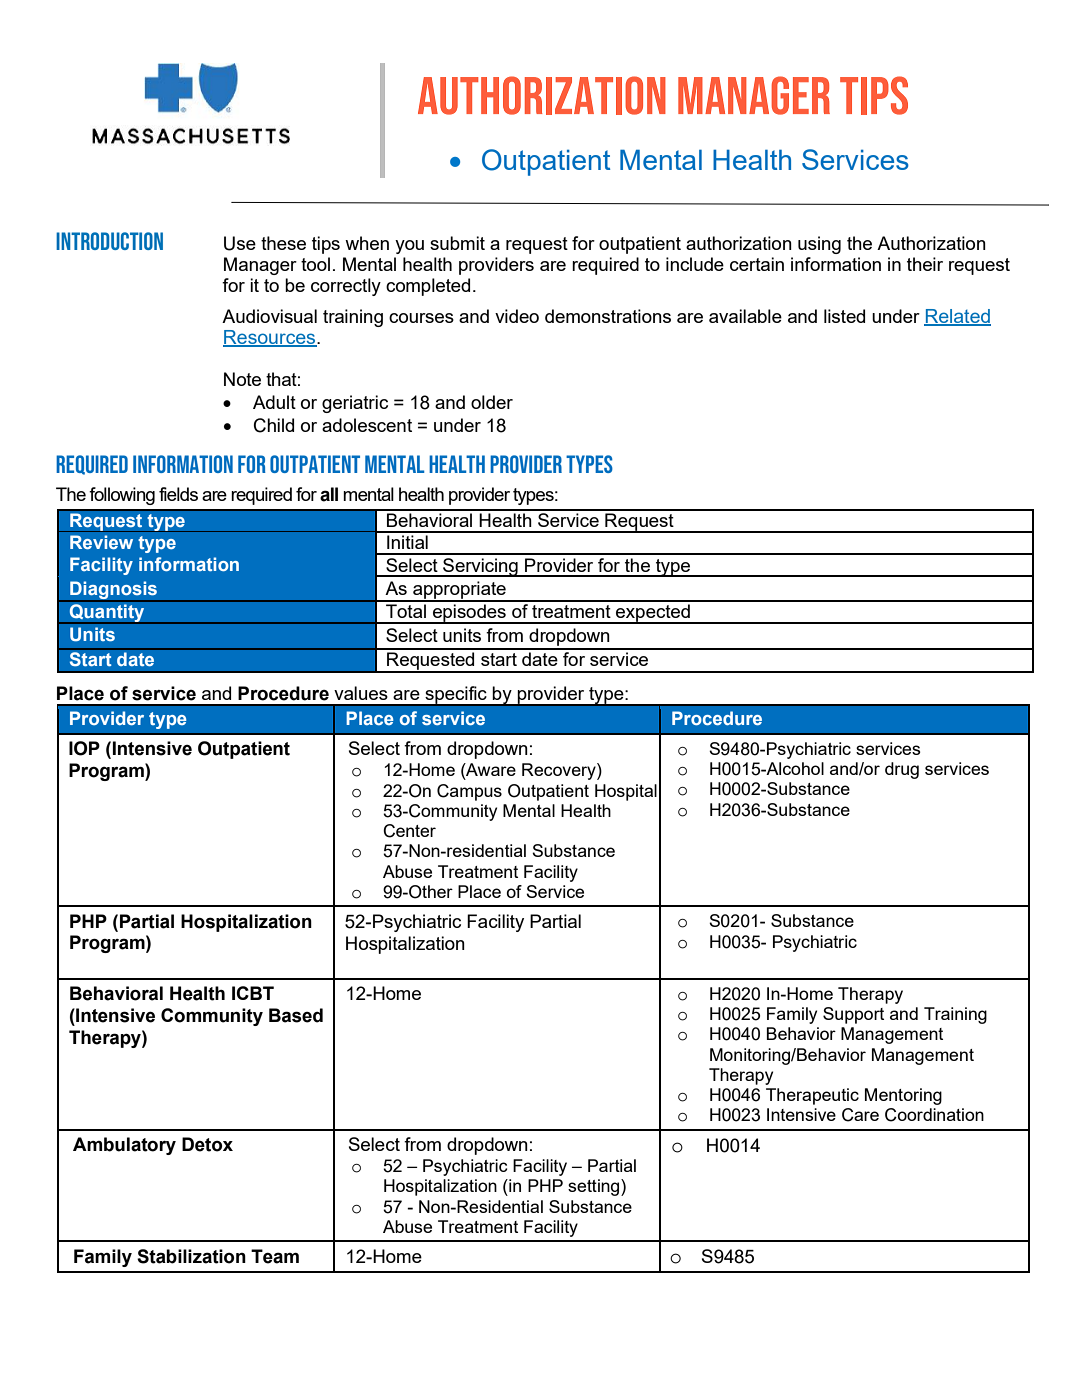 This document has height=1400, width=1081. Describe the element at coordinates (812, 1096) in the document. I see `Therapeutic` at that location.
